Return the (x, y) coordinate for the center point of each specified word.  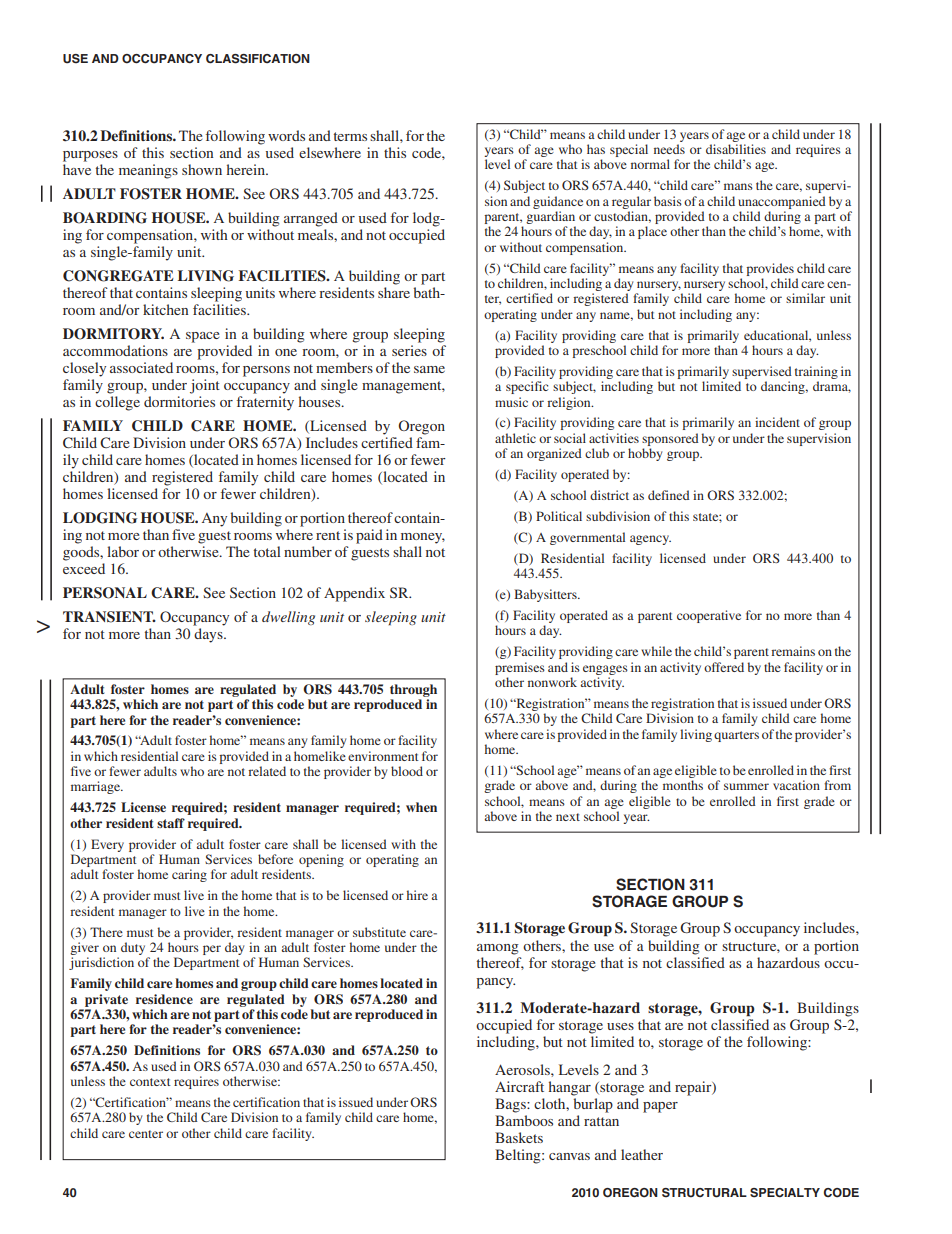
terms (350, 136)
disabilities (736, 149)
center (146, 1134)
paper (660, 1107)
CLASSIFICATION (258, 59)
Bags (511, 1105)
